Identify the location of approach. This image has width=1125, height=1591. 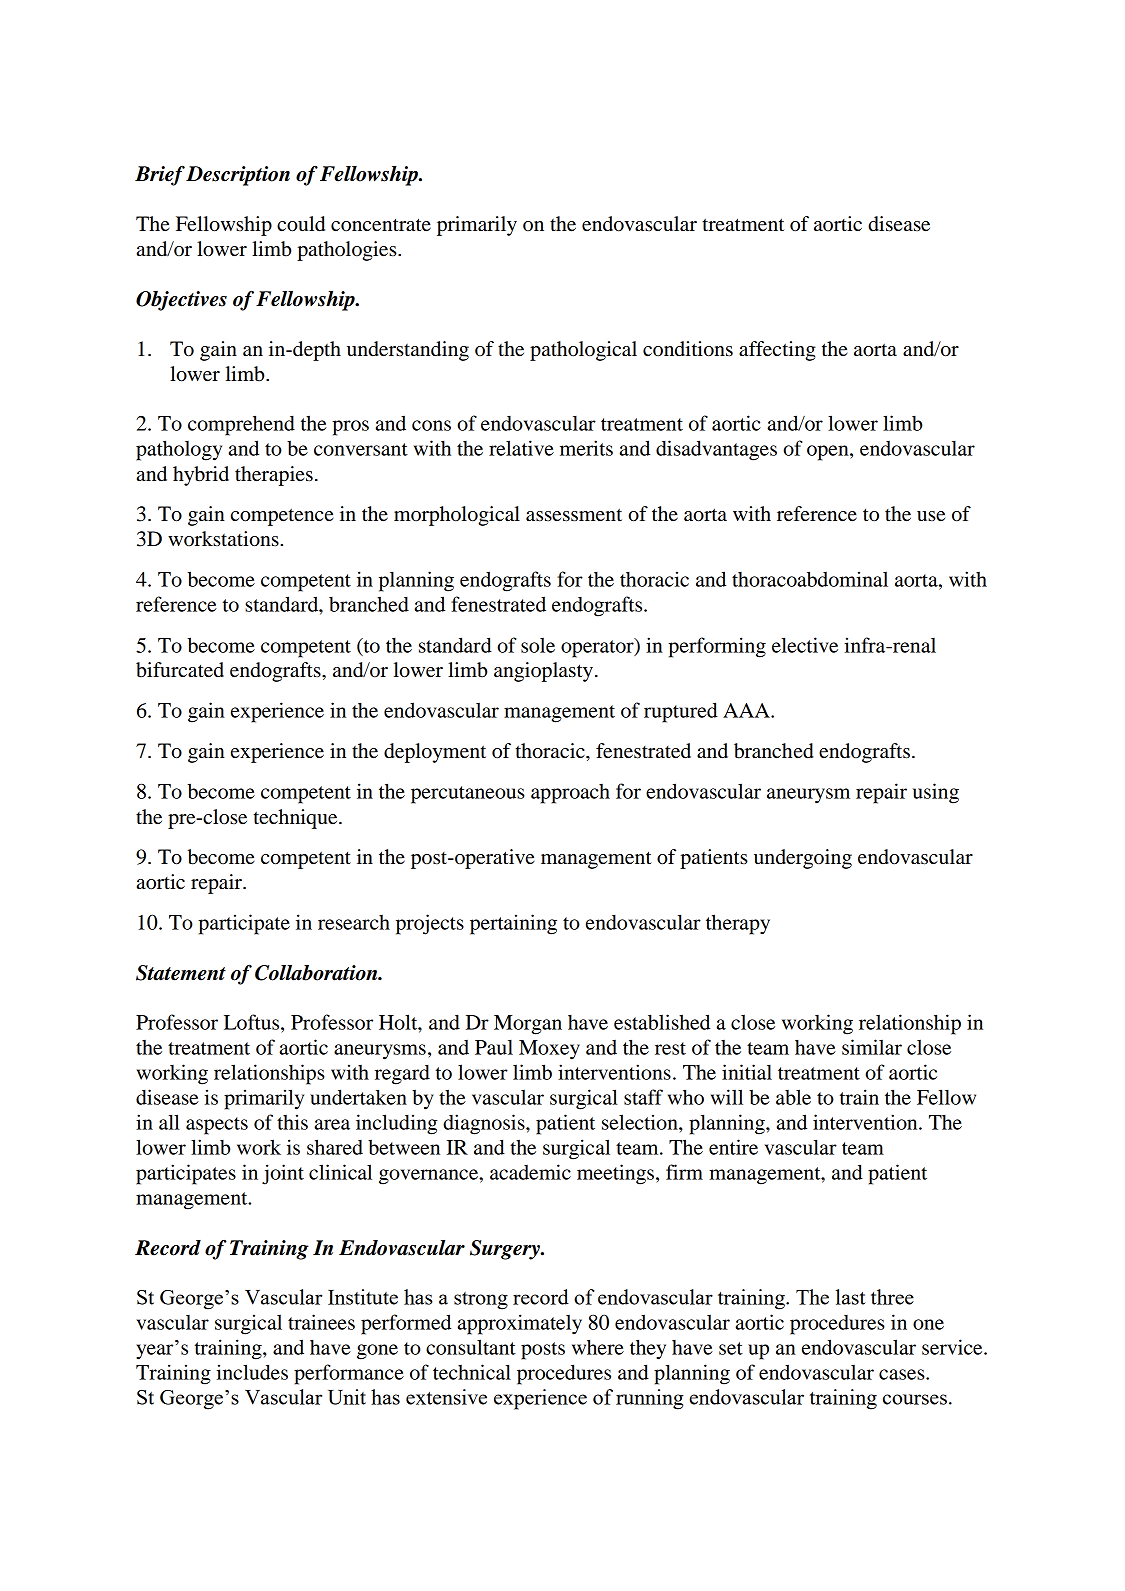
(570, 794).
